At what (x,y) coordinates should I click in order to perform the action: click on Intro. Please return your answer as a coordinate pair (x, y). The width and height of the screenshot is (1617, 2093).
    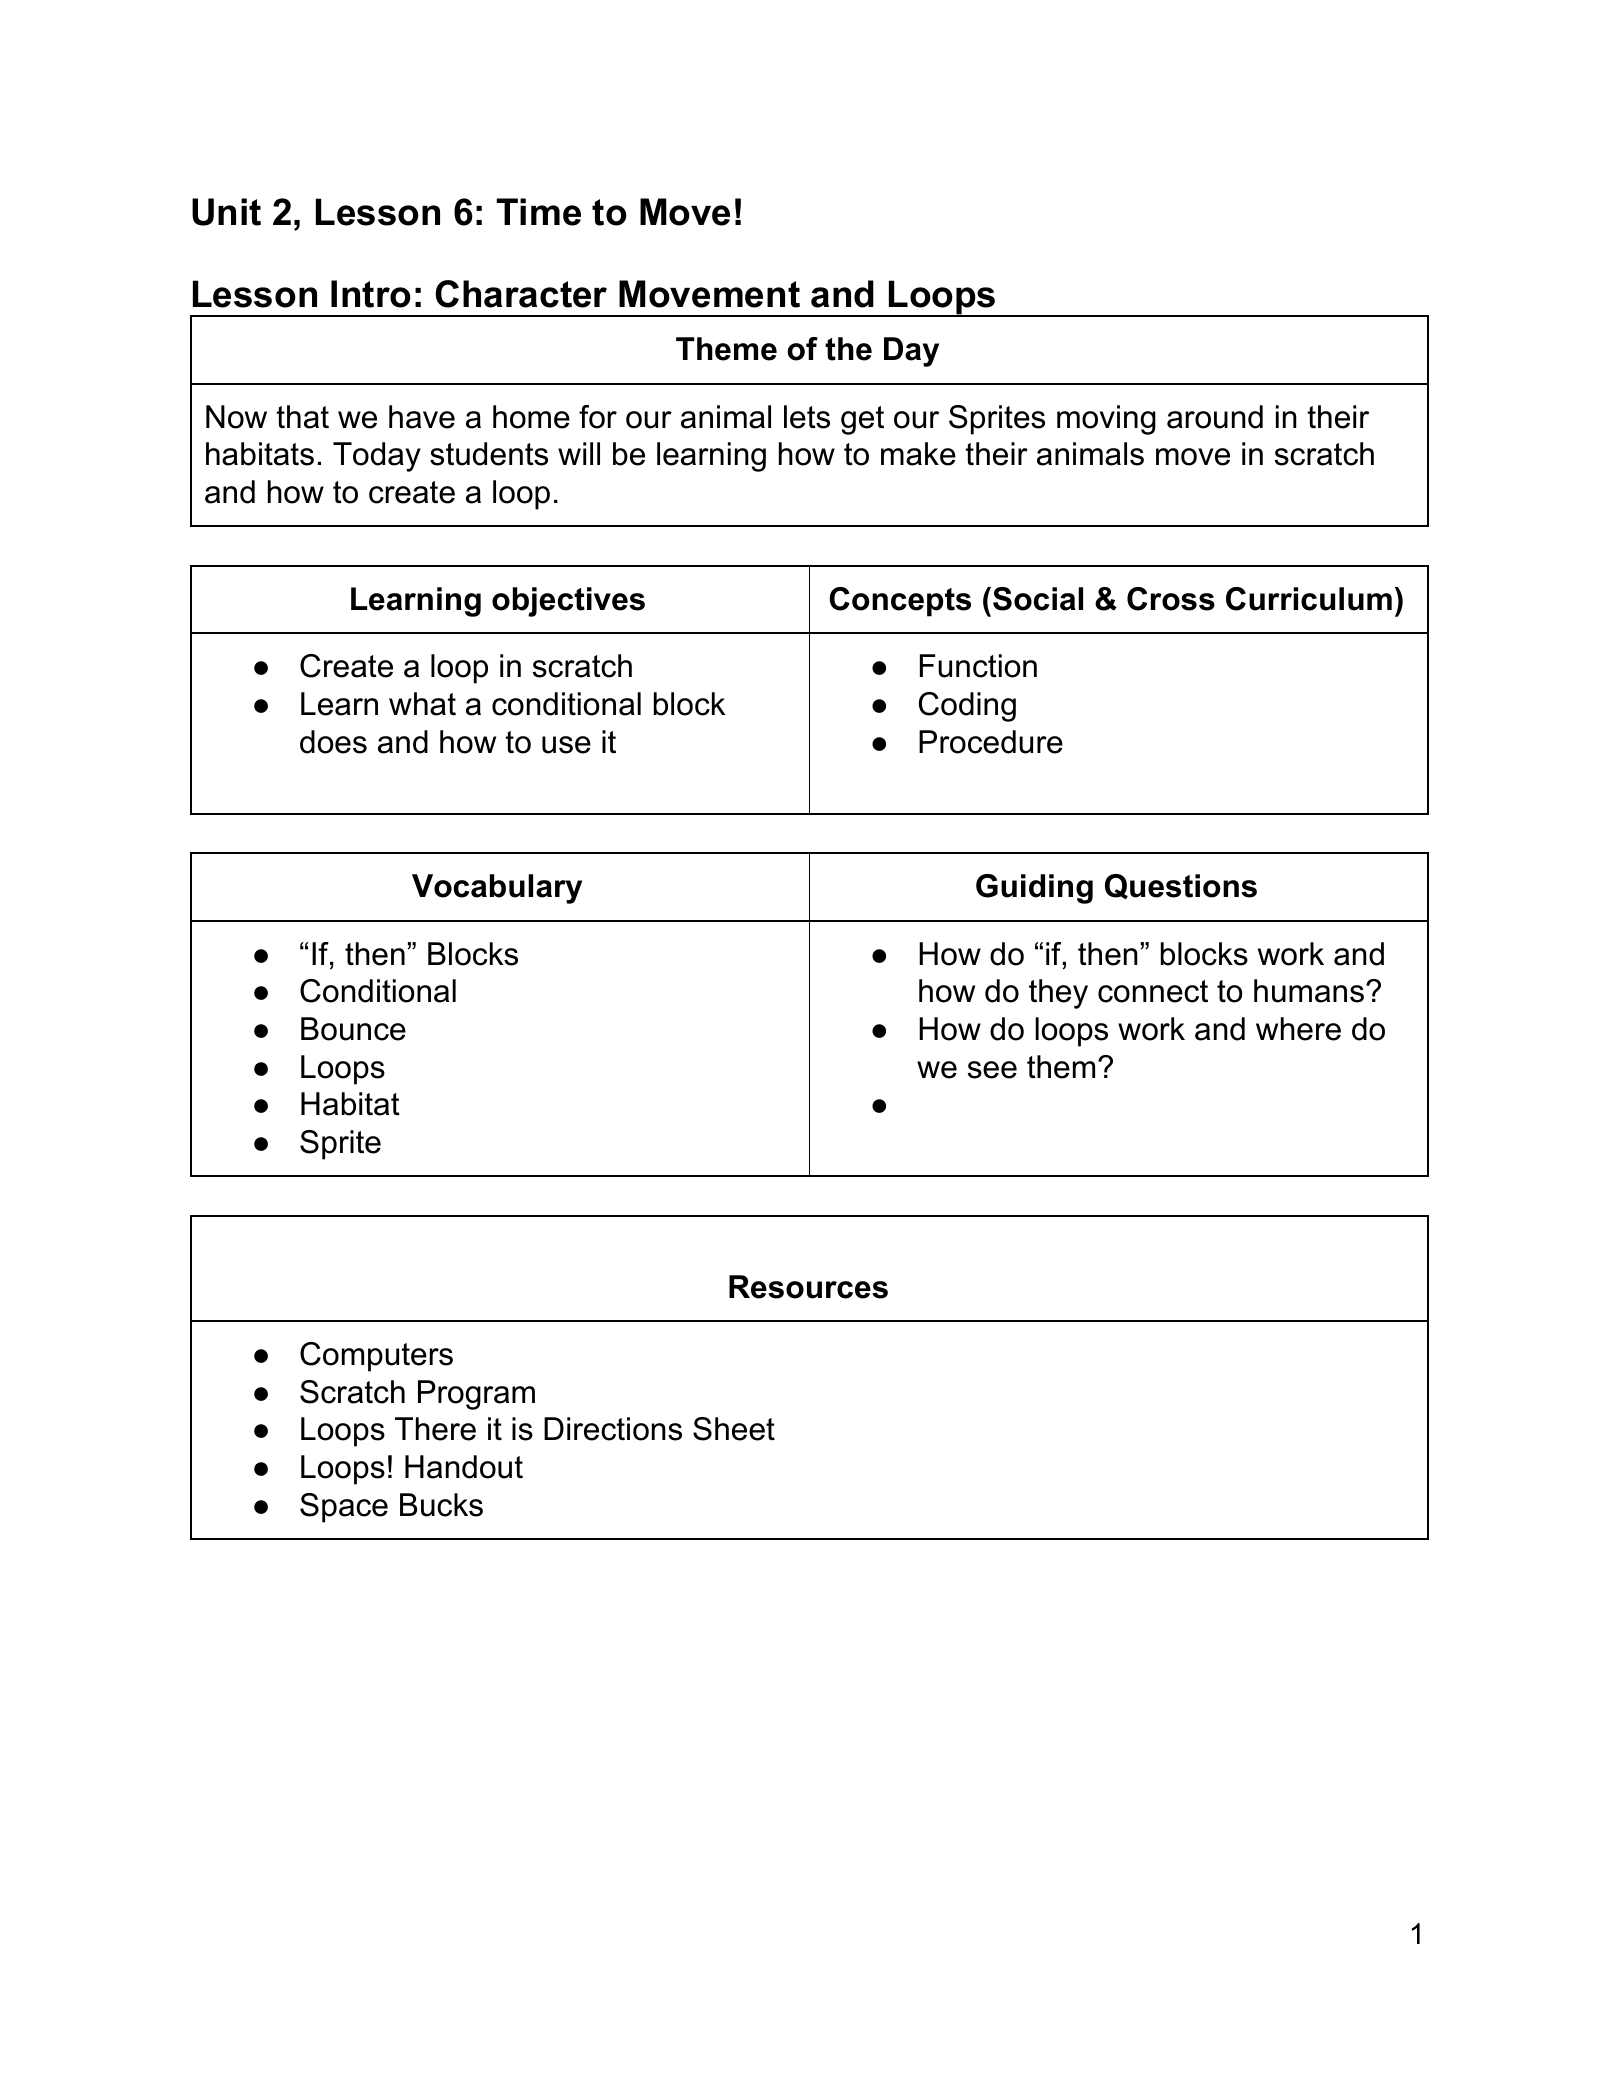
    Looking at the image, I should click on (371, 294).
